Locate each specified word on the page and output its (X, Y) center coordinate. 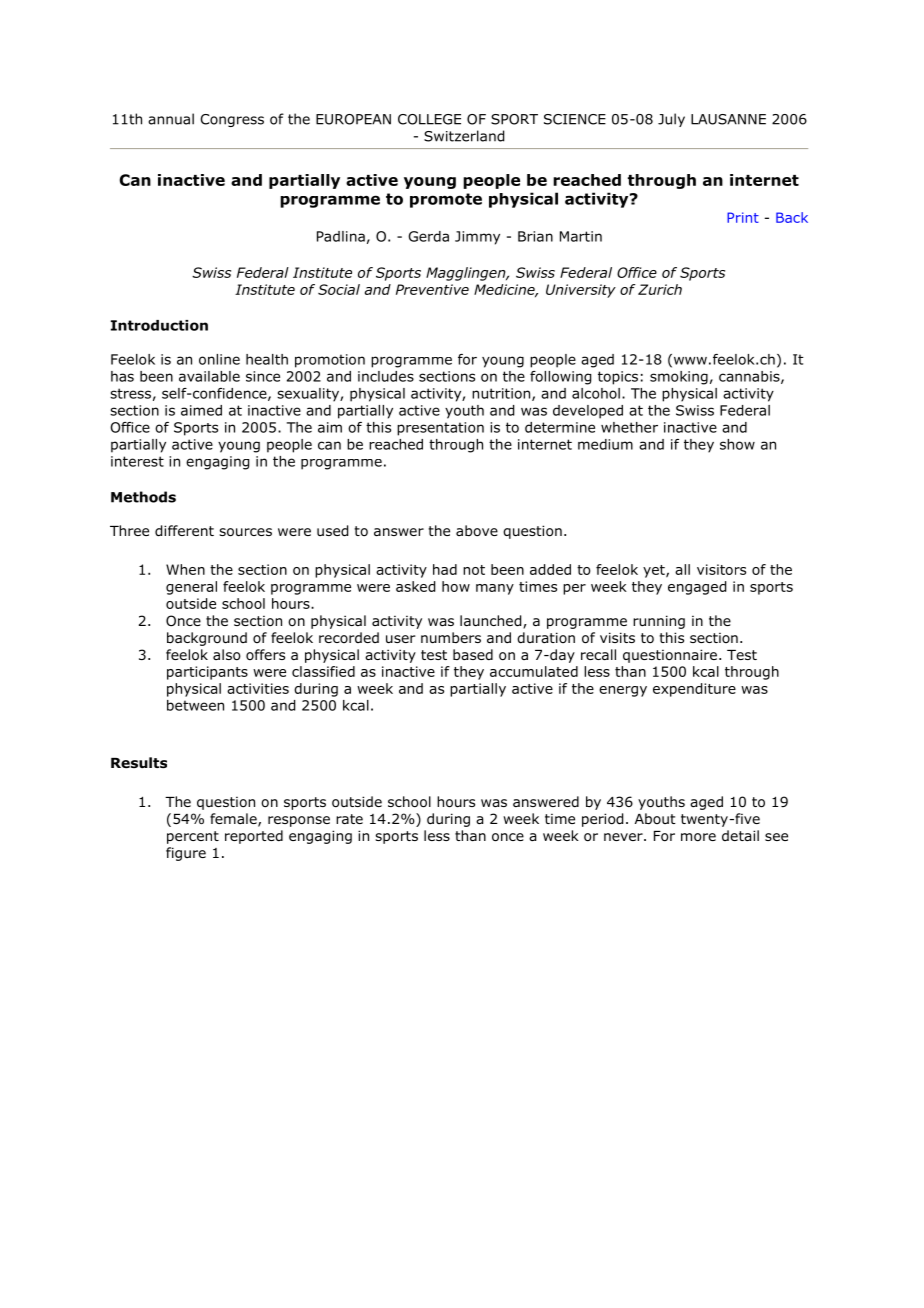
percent (193, 837)
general (191, 588)
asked (415, 586)
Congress (232, 120)
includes (386, 376)
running (659, 622)
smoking (679, 378)
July (671, 120)
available (209, 376)
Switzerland (464, 136)
